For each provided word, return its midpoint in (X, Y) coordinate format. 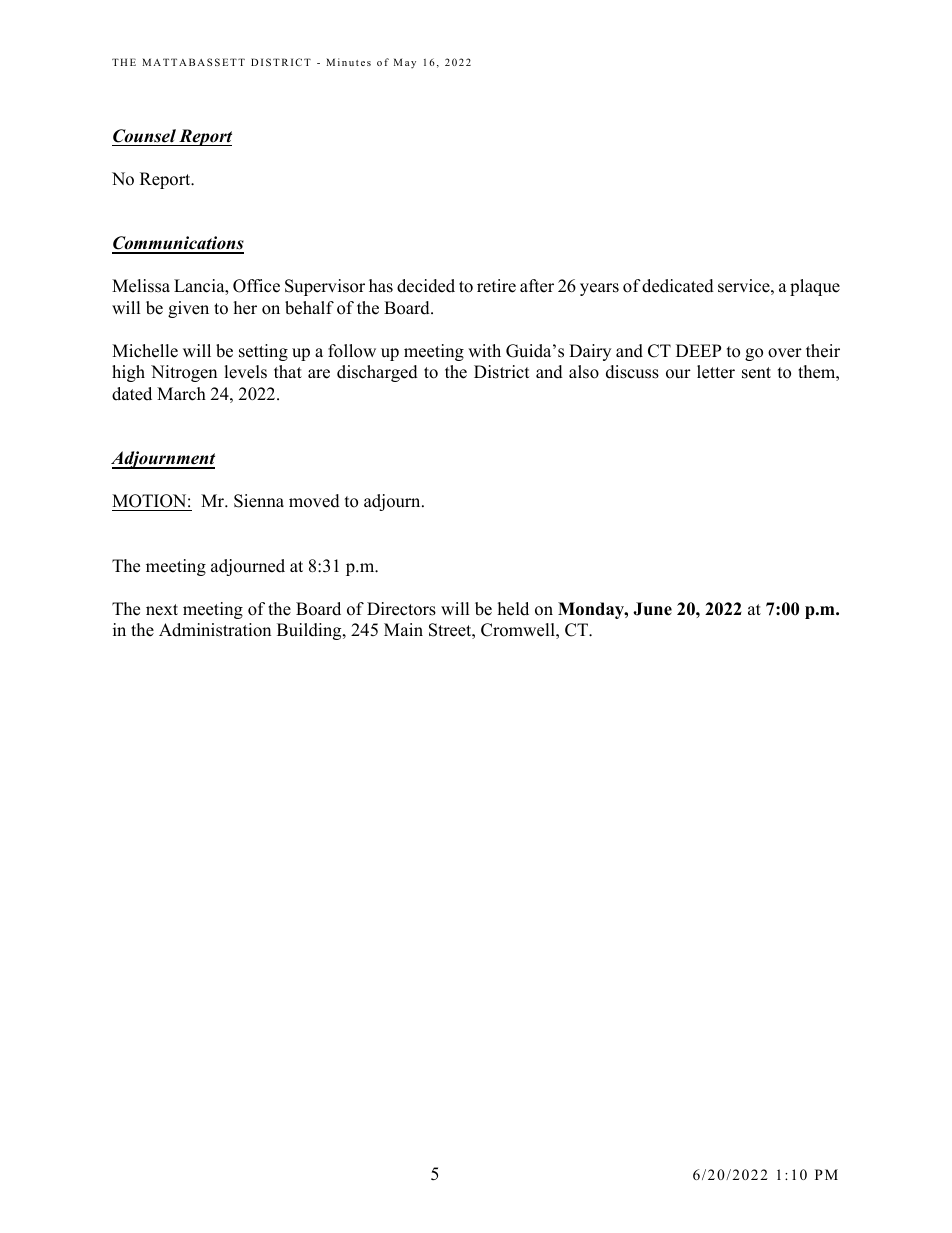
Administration (215, 630)
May (405, 63)
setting (263, 352)
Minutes (348, 62)
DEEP (698, 350)
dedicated (678, 286)
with (484, 350)
